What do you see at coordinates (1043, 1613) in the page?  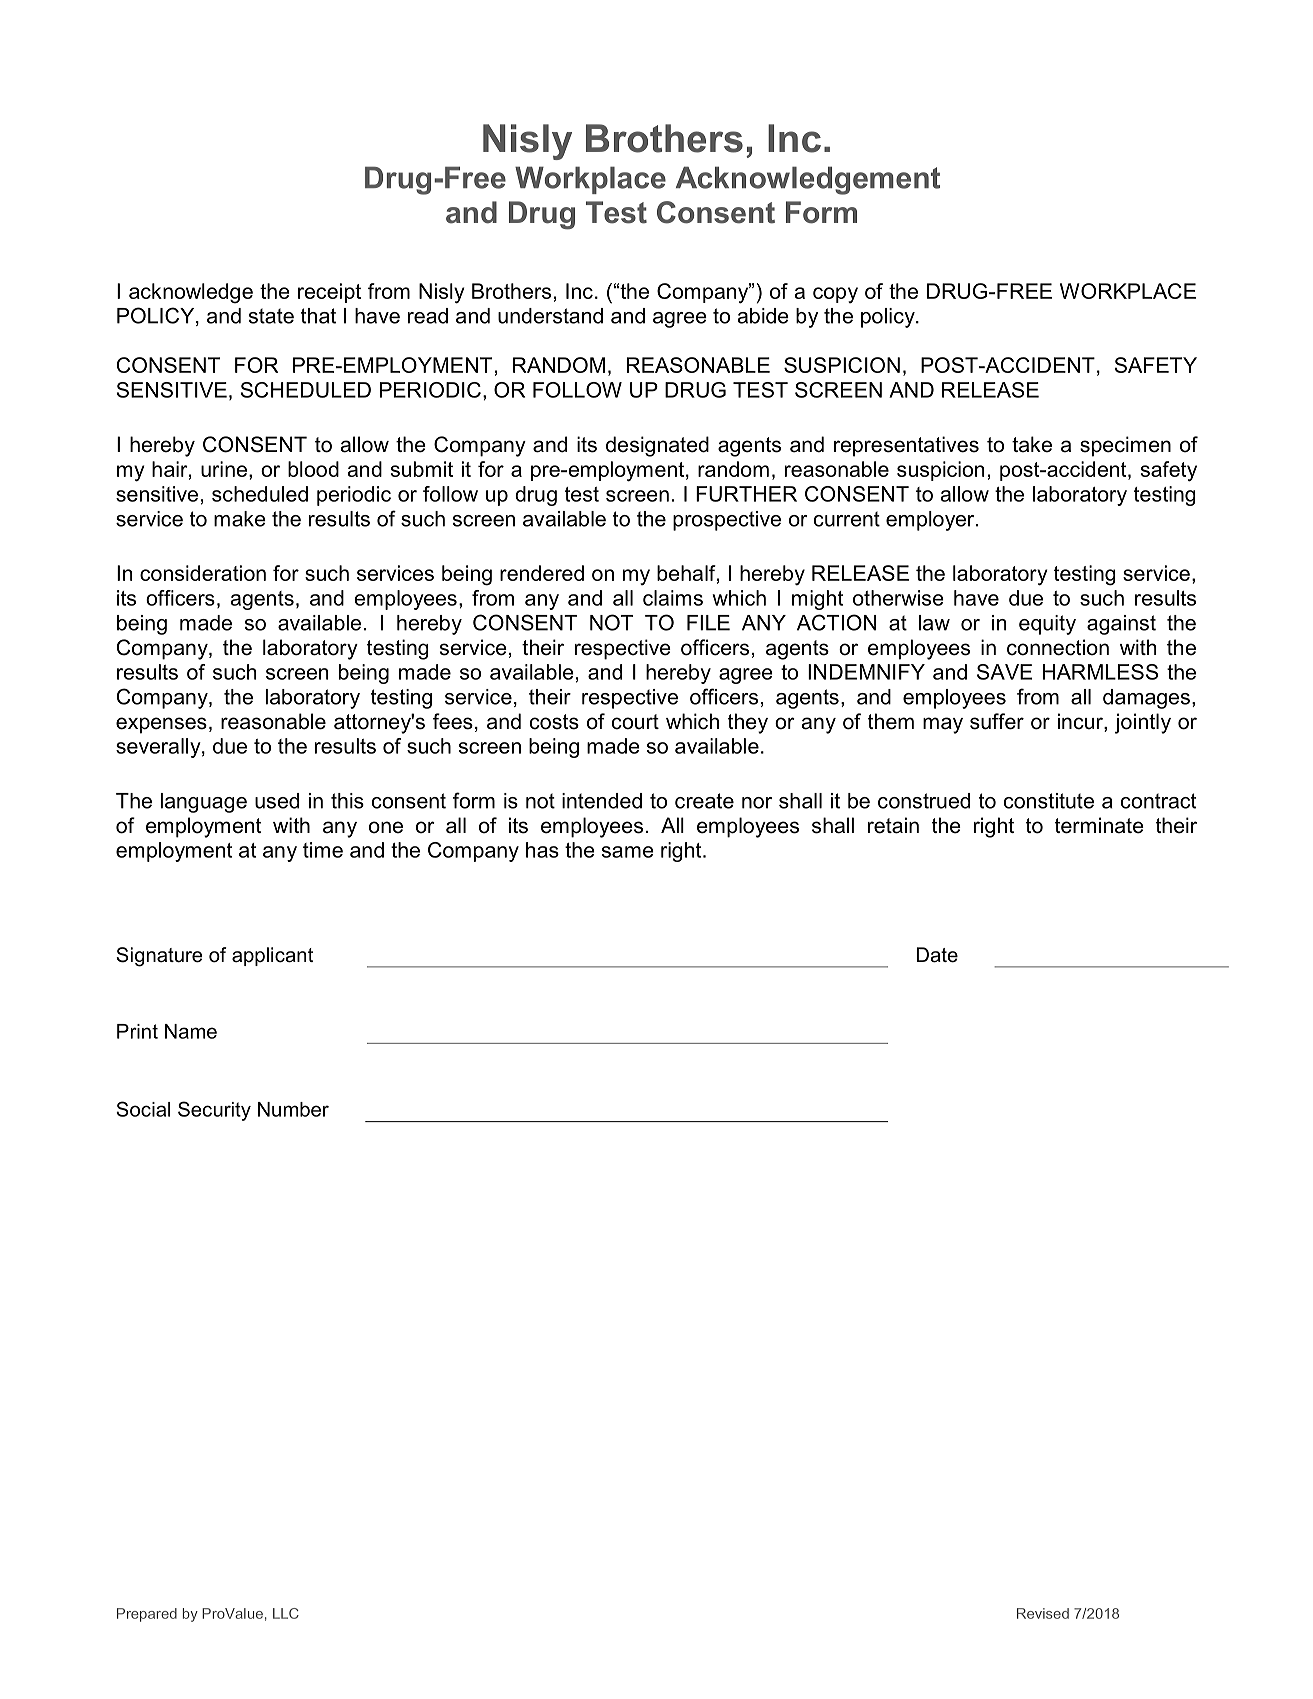 I see `Revised` at bounding box center [1043, 1613].
